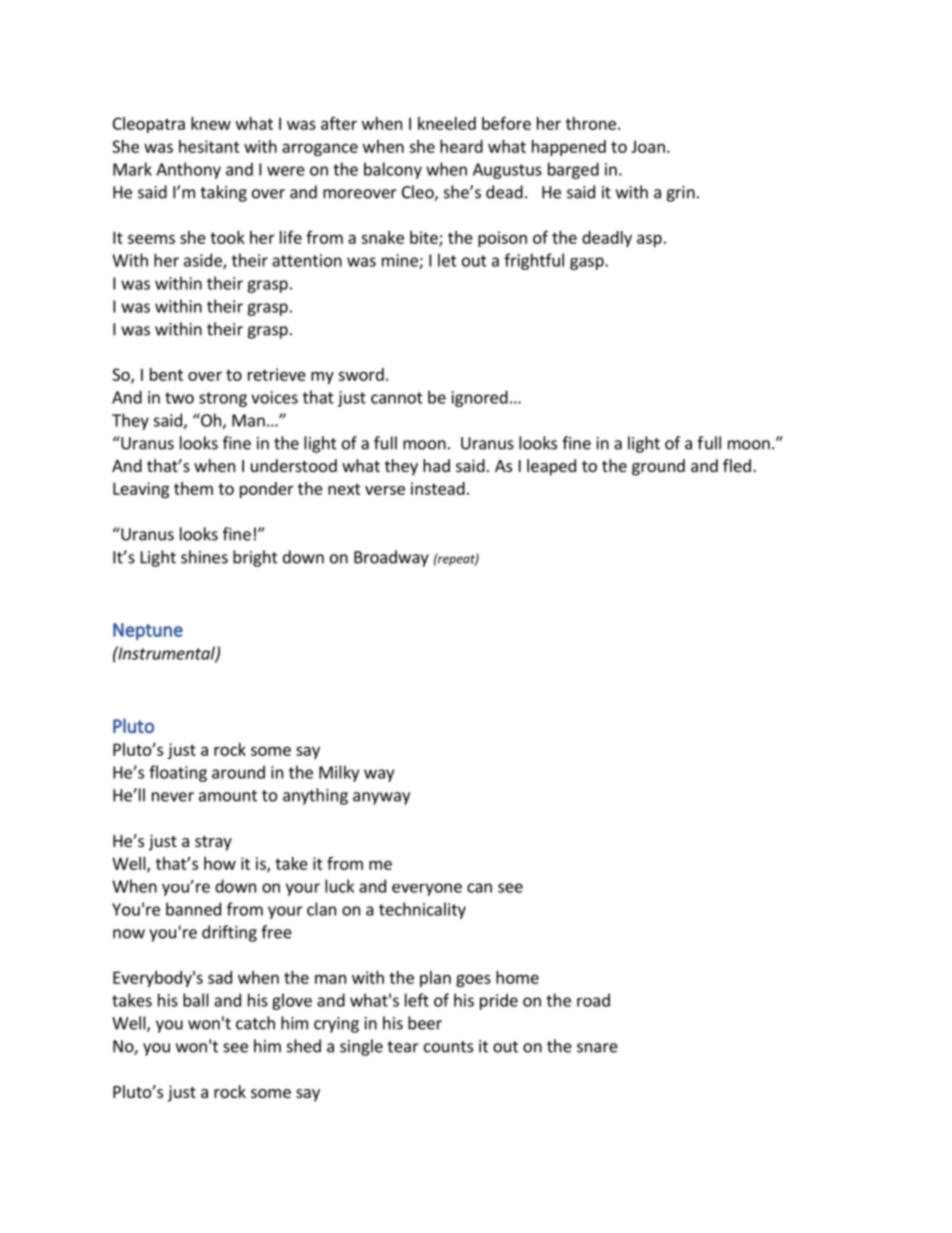  I want to click on stray, so click(213, 843).
